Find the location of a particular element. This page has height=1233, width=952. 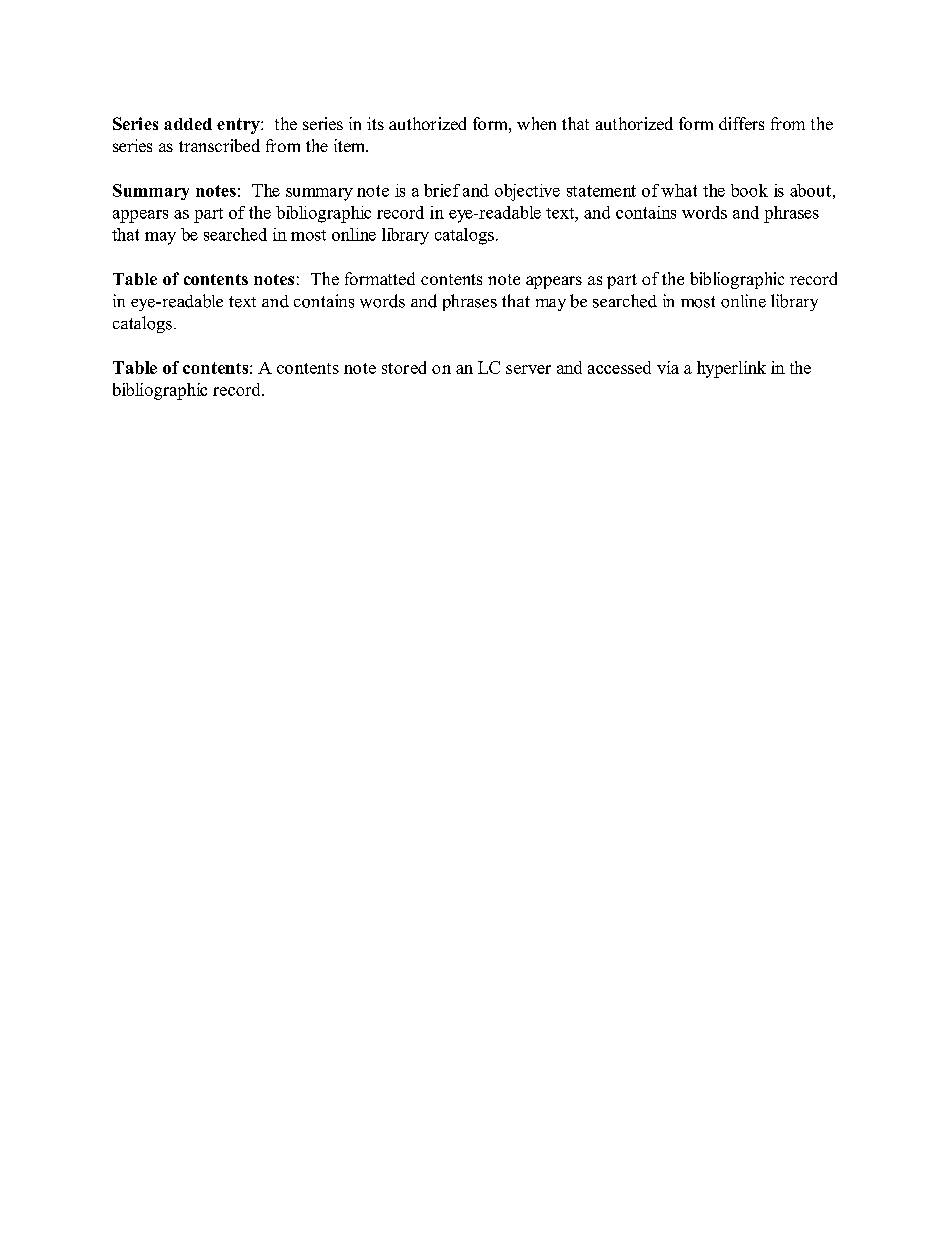

via is located at coordinates (668, 367).
